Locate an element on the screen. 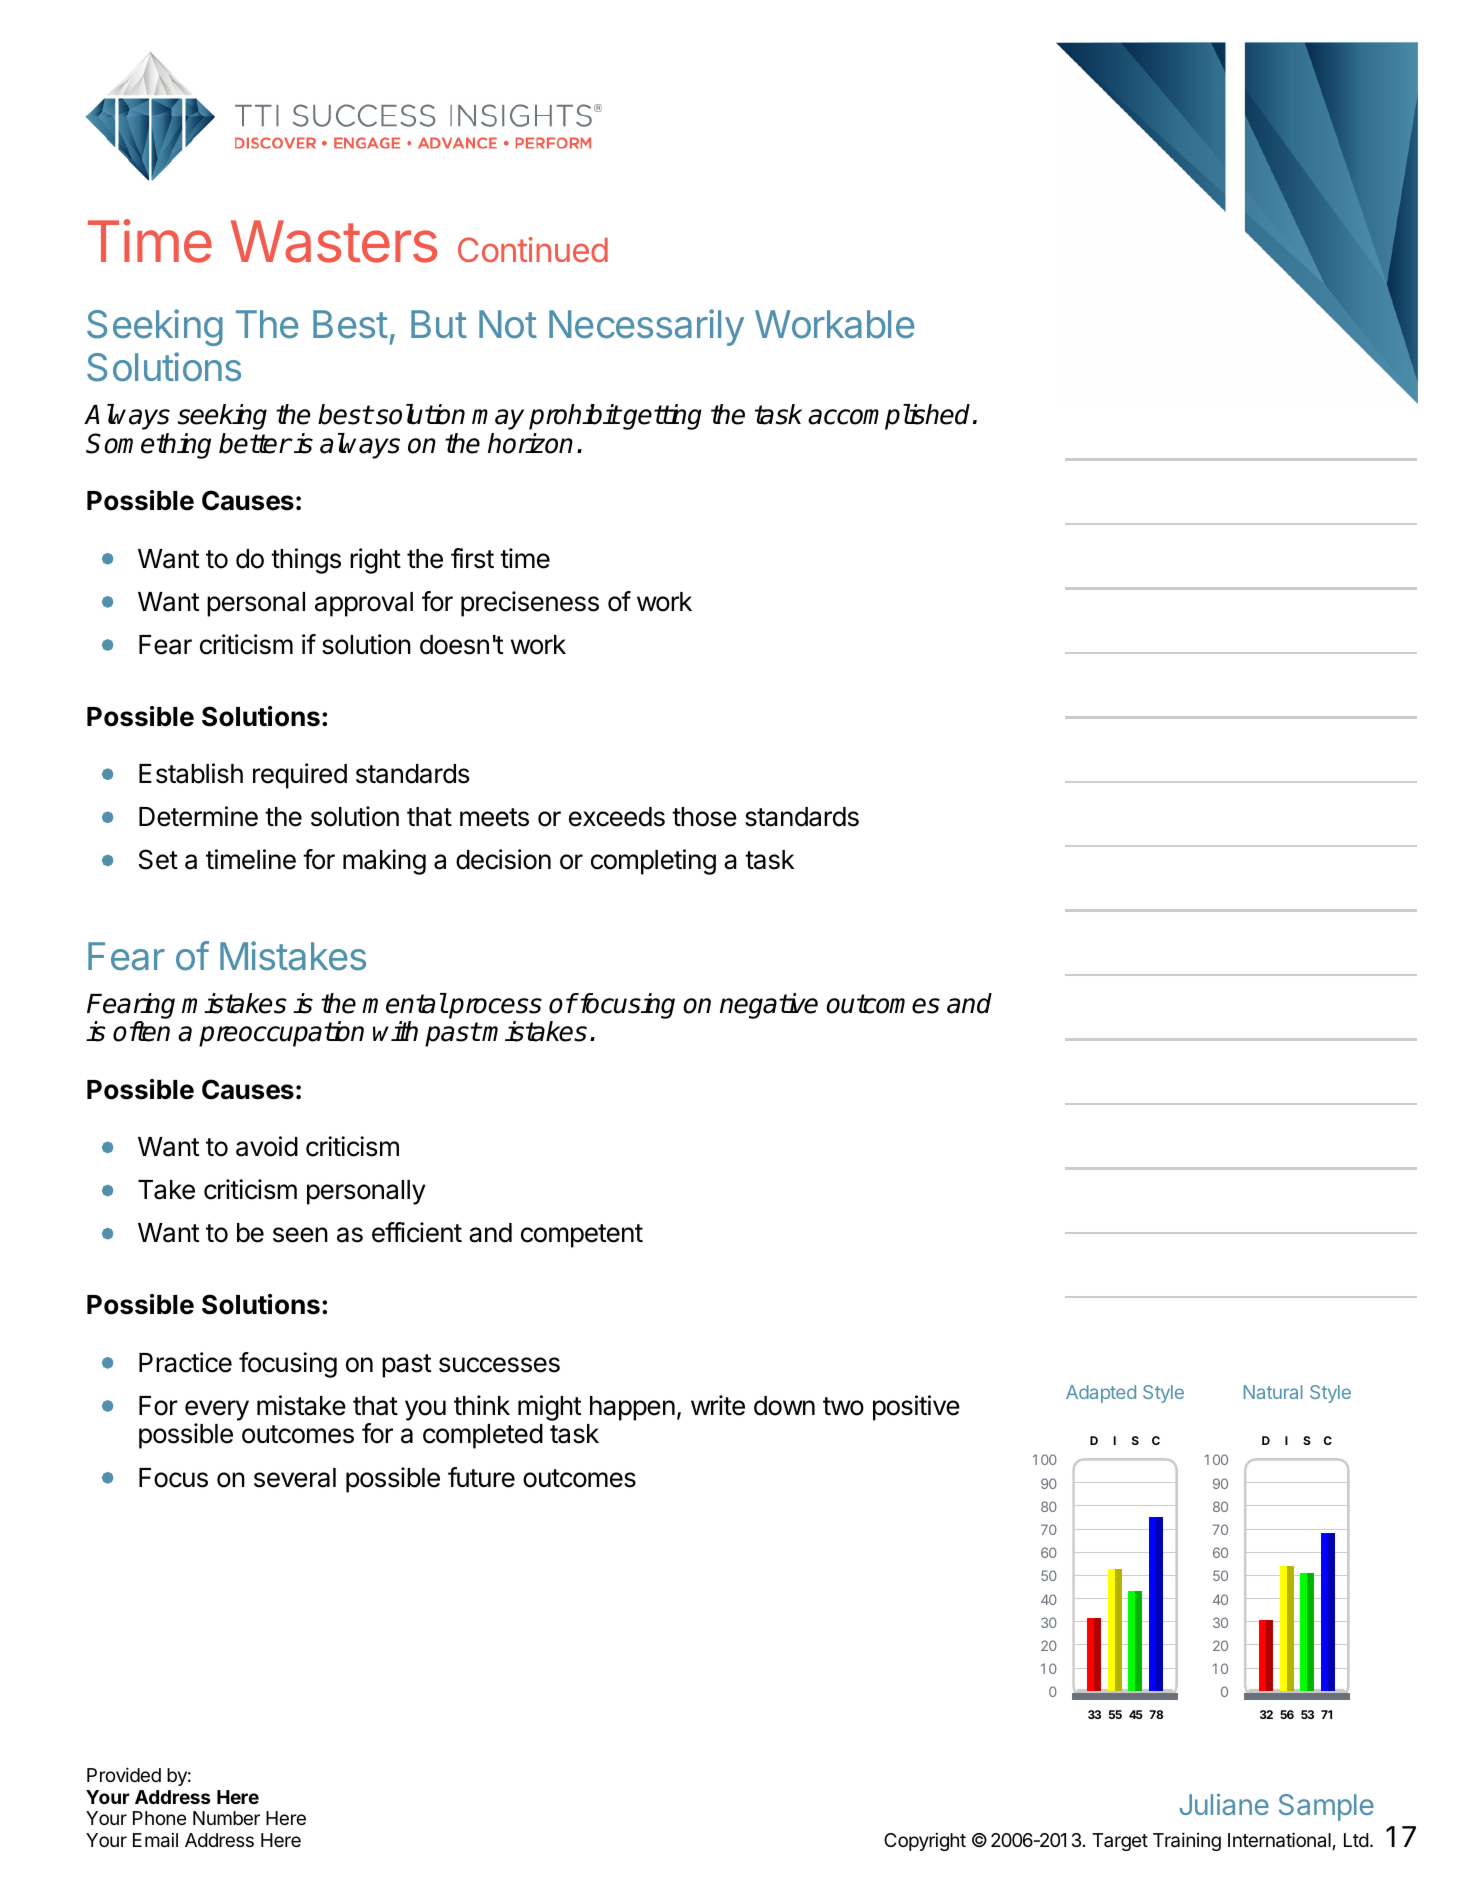  completing is located at coordinates (653, 862).
